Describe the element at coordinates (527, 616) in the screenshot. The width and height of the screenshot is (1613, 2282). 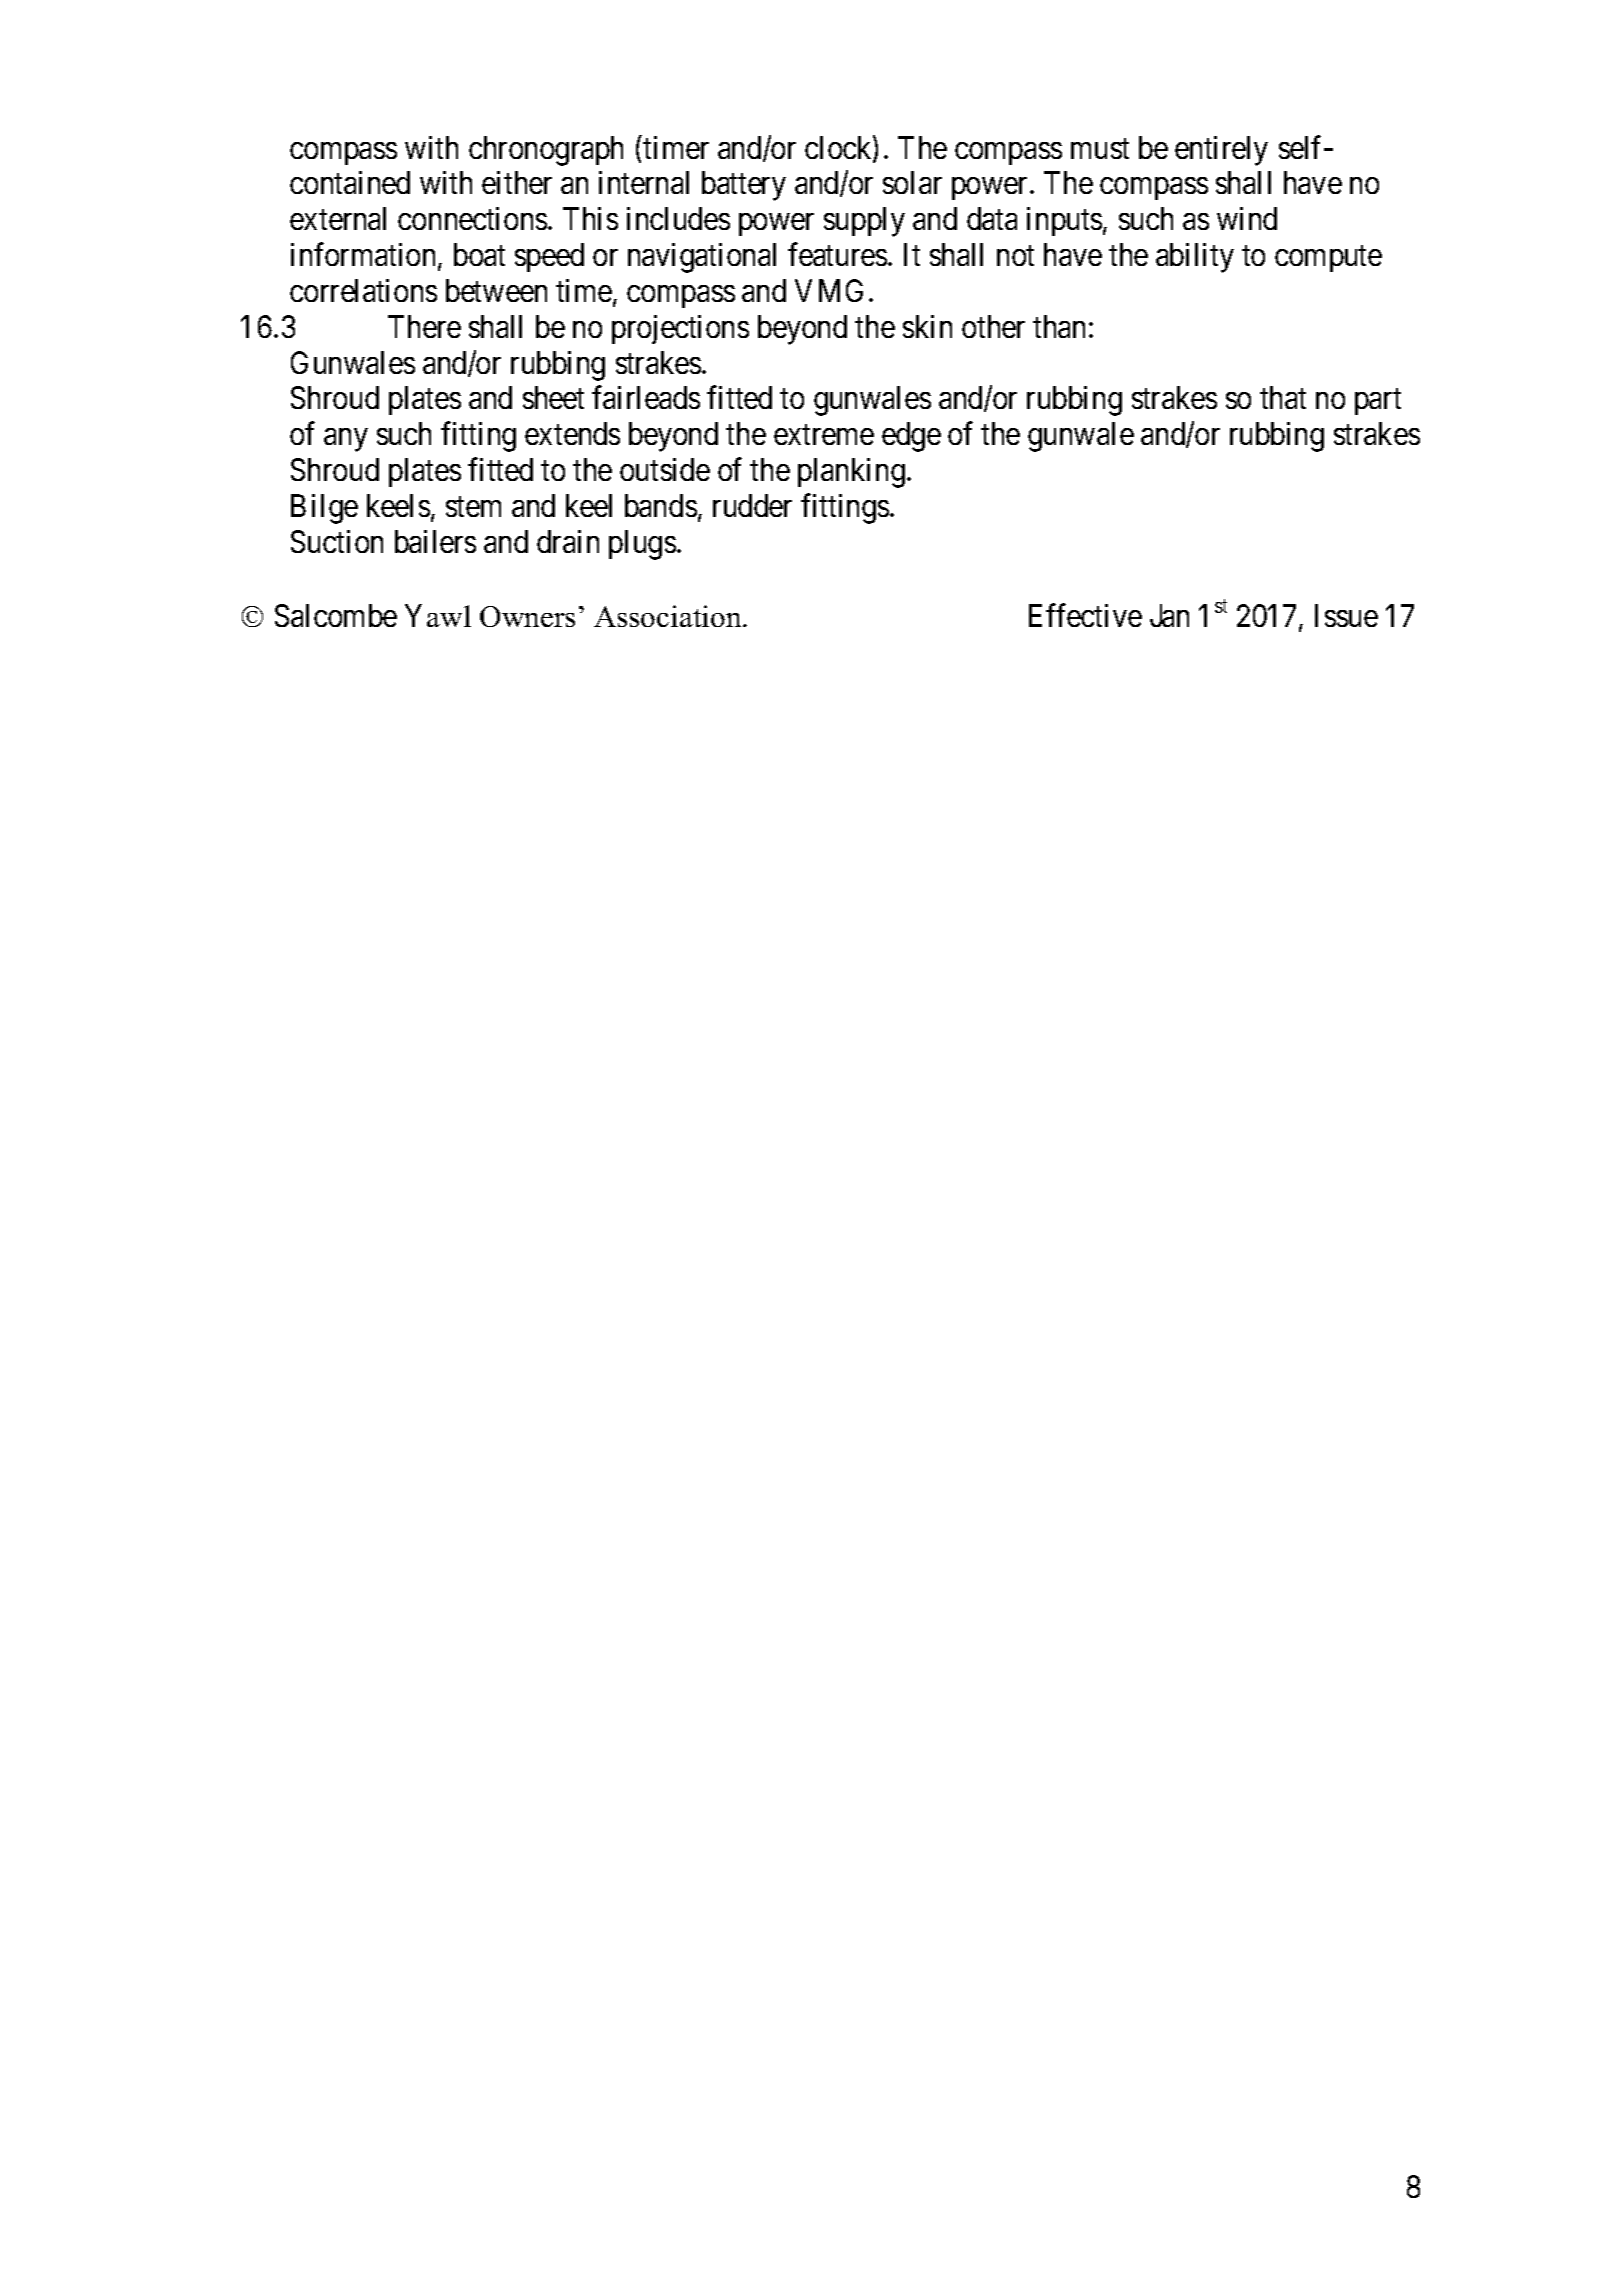
I see `Owners` at that location.
